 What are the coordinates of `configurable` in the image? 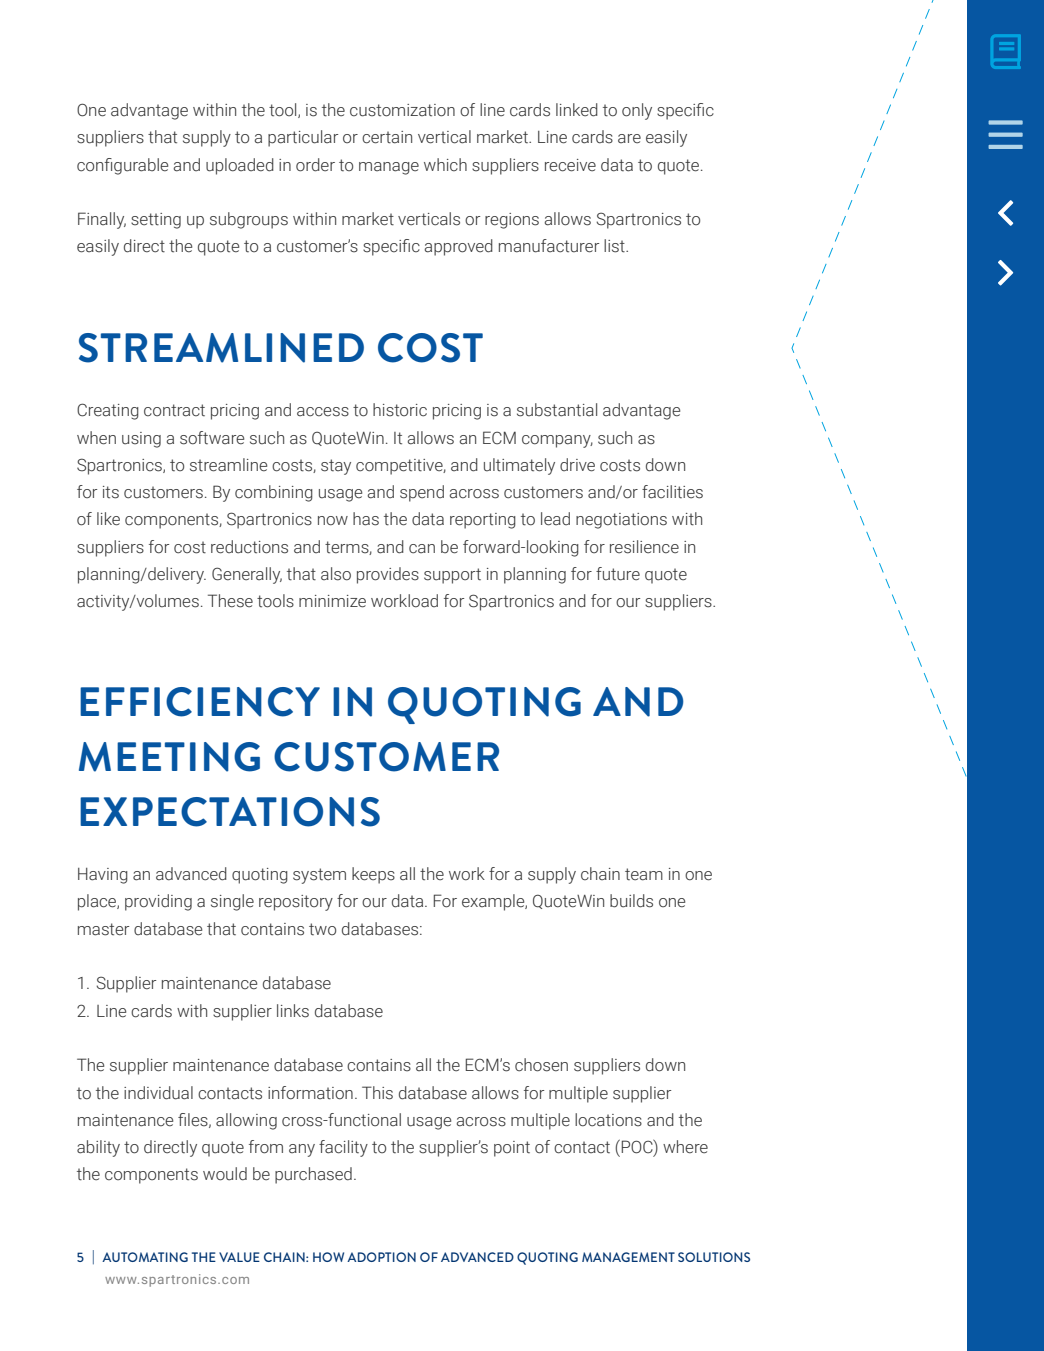 It's located at (122, 166).
